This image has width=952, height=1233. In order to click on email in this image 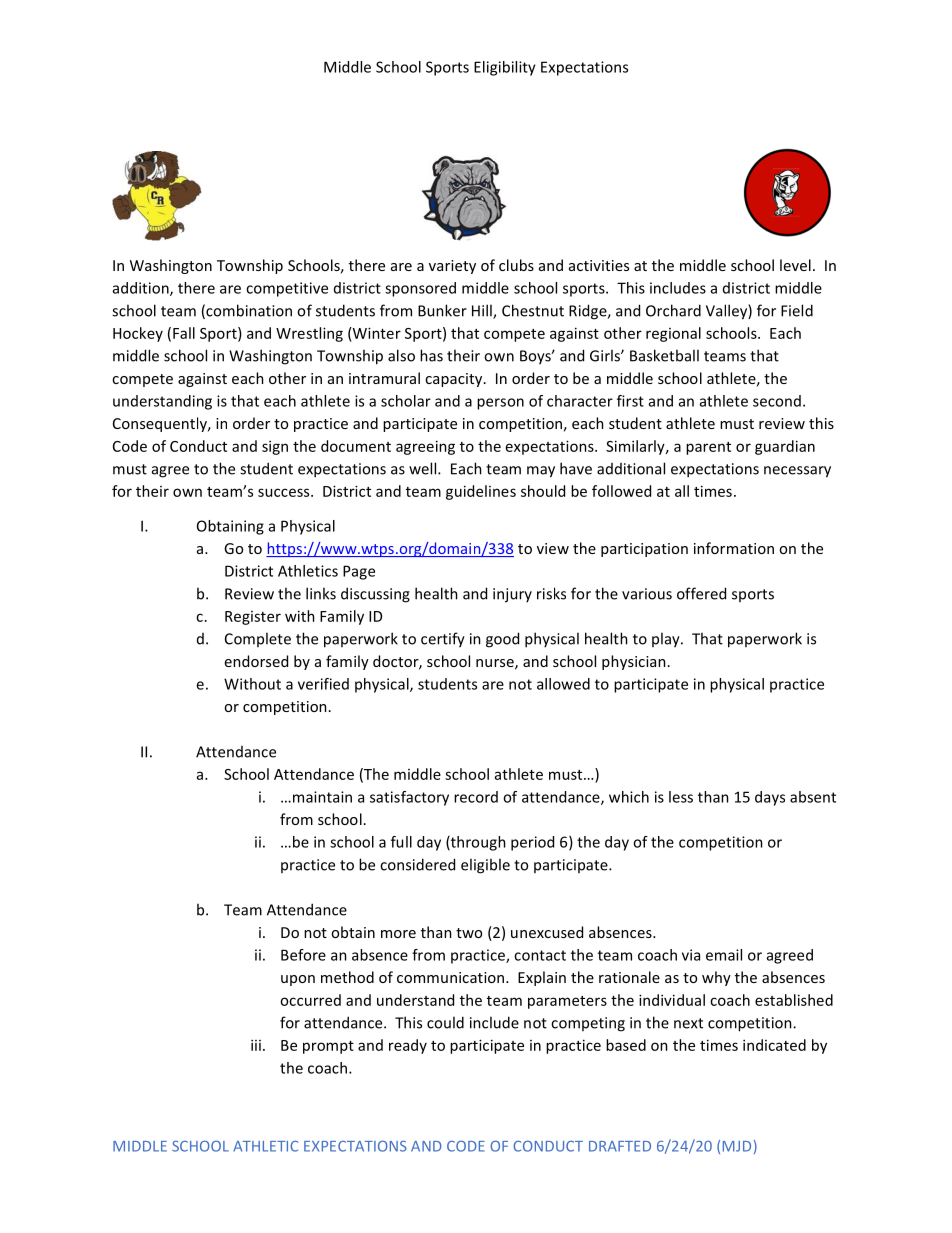, I will do `click(724, 955)`.
